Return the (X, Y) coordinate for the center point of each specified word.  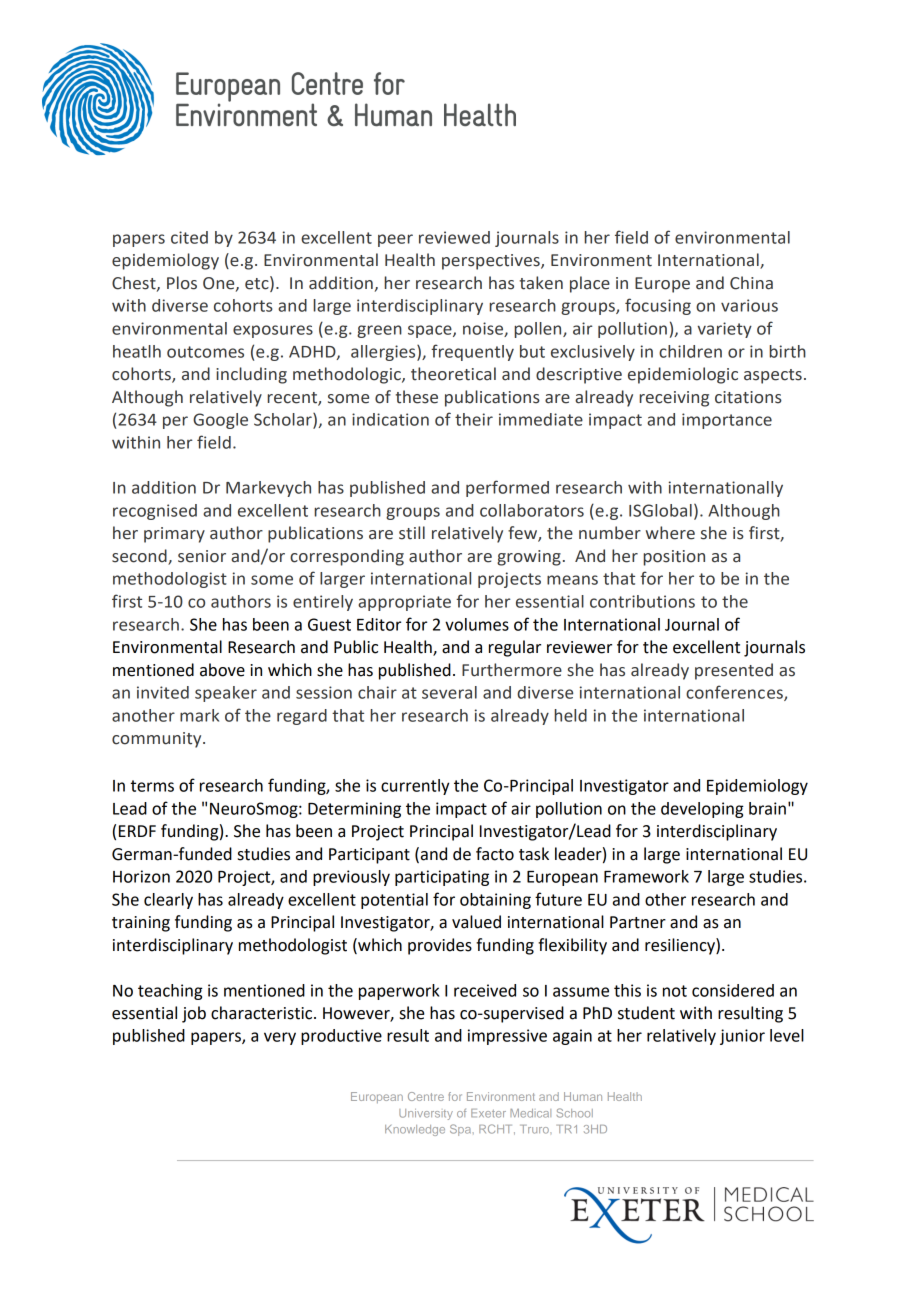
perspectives (492, 262)
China (751, 283)
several (449, 692)
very (280, 1038)
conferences (735, 693)
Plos (182, 283)
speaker (226, 694)
